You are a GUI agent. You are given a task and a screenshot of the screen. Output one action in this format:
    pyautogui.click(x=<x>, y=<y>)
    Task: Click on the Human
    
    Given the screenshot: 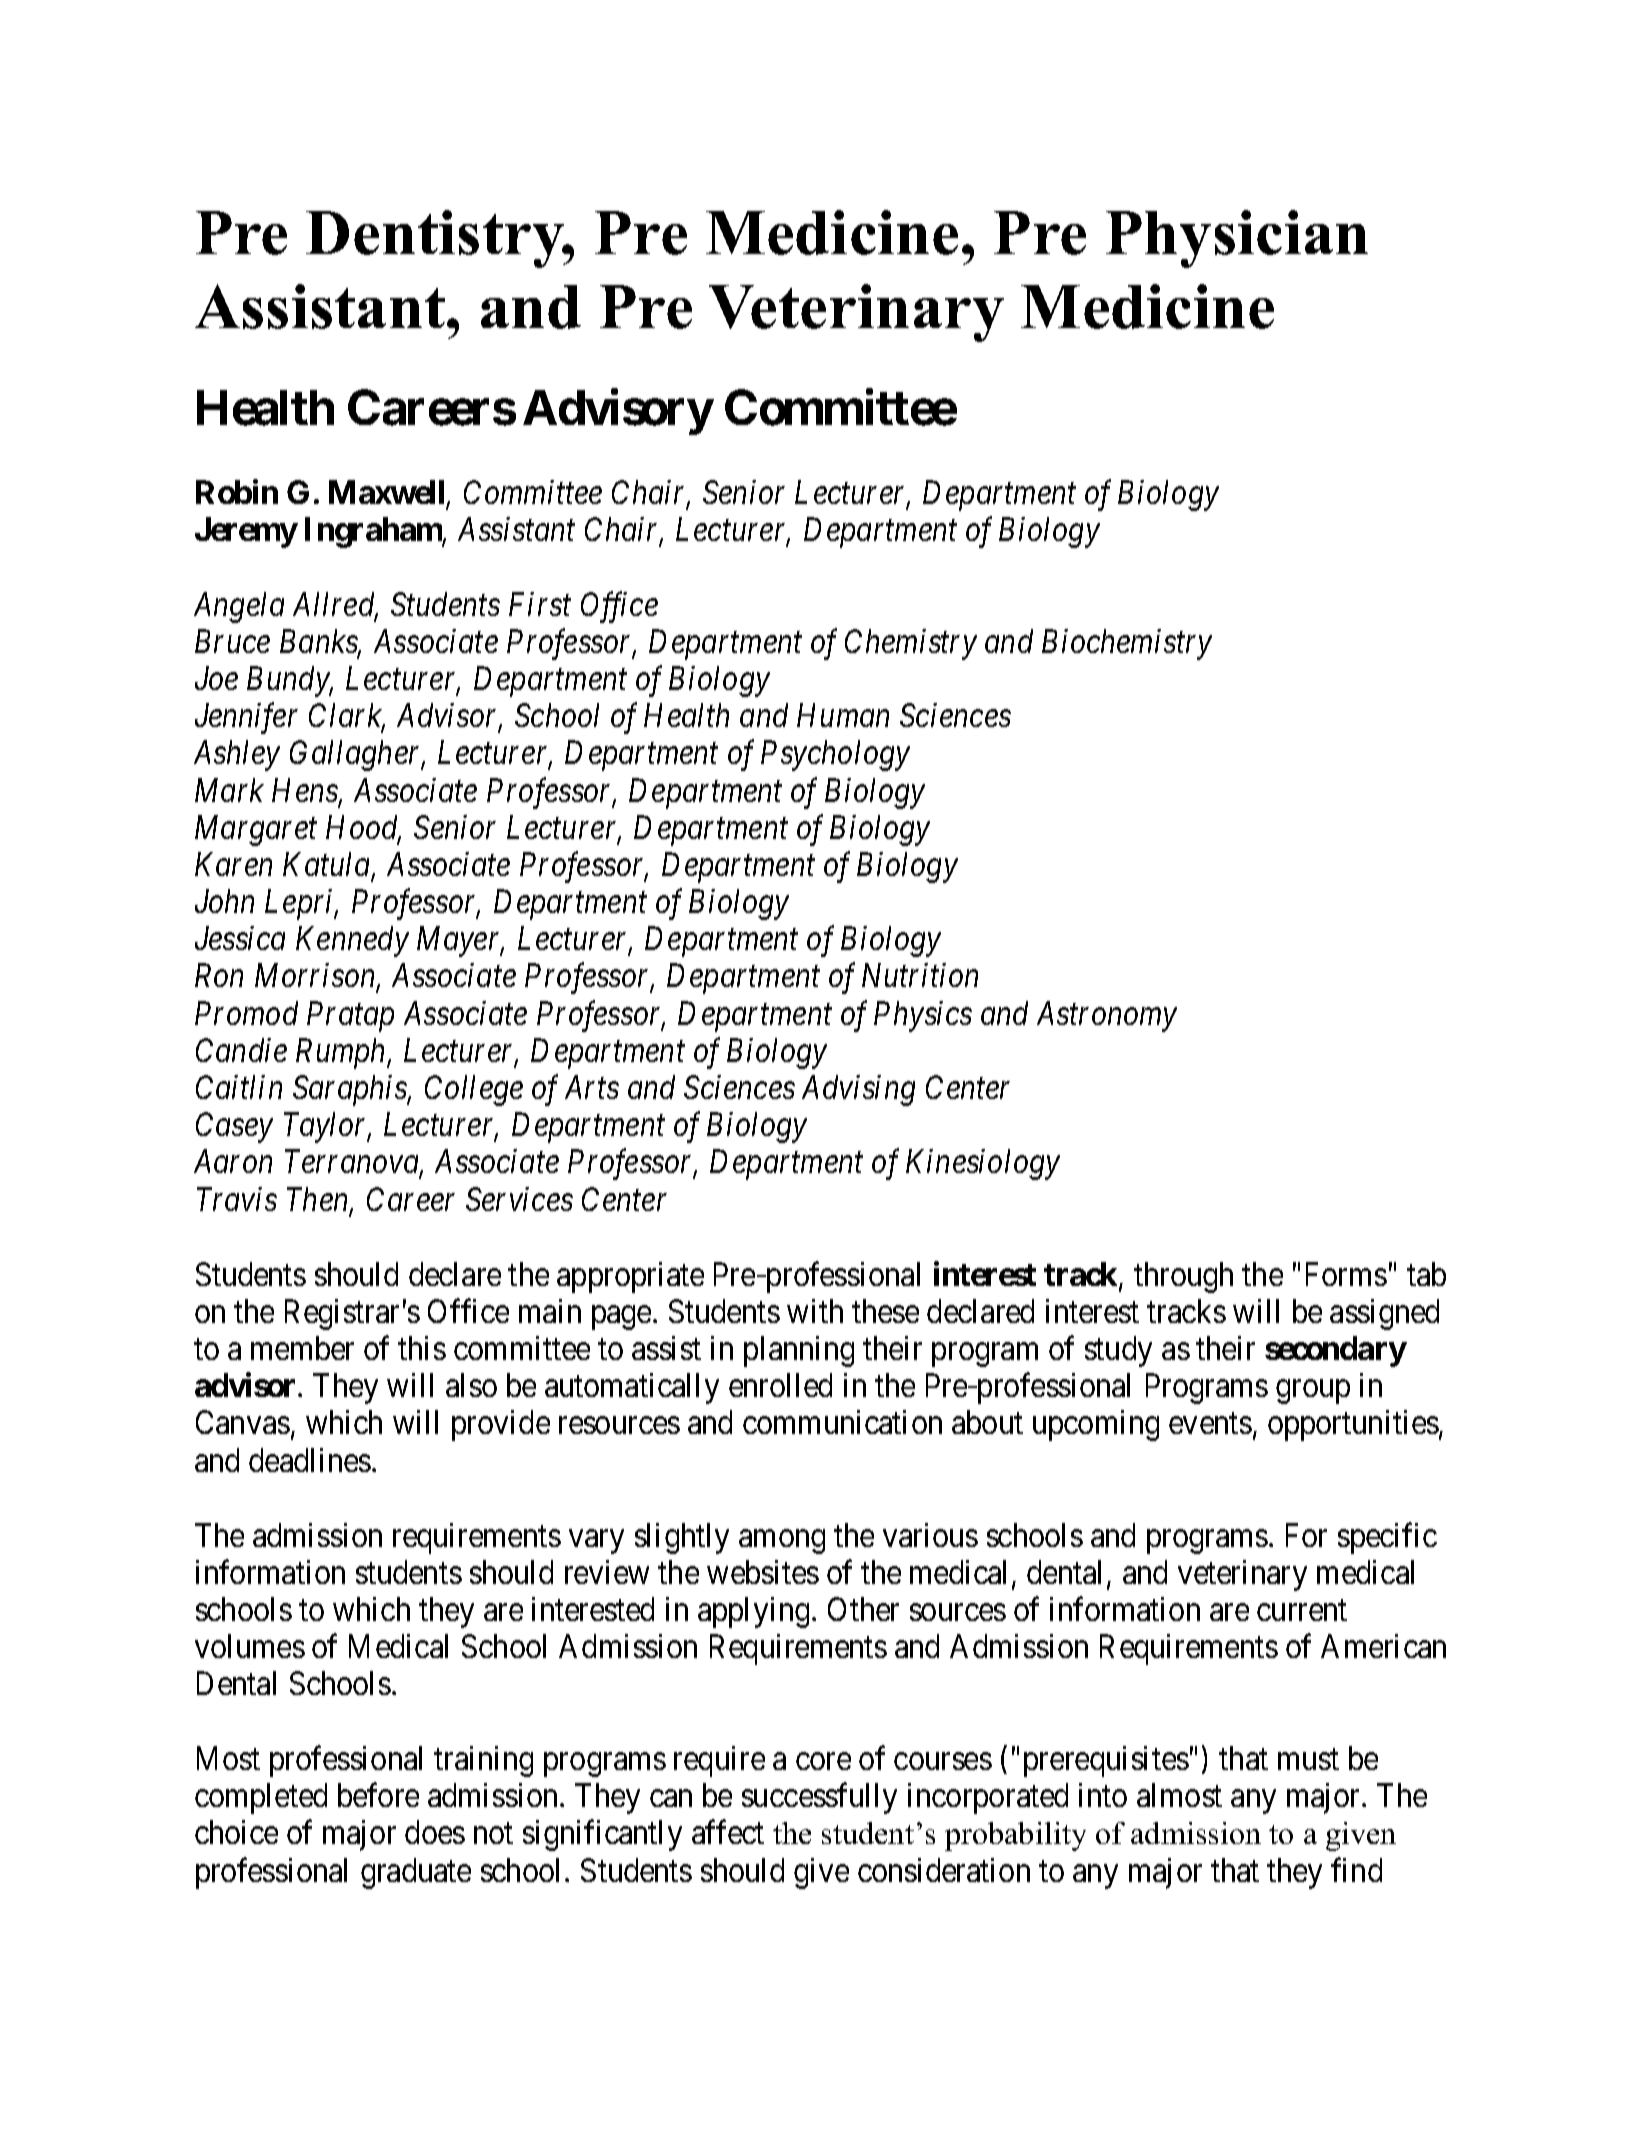 What is the action you would take?
    pyautogui.click(x=843, y=715)
